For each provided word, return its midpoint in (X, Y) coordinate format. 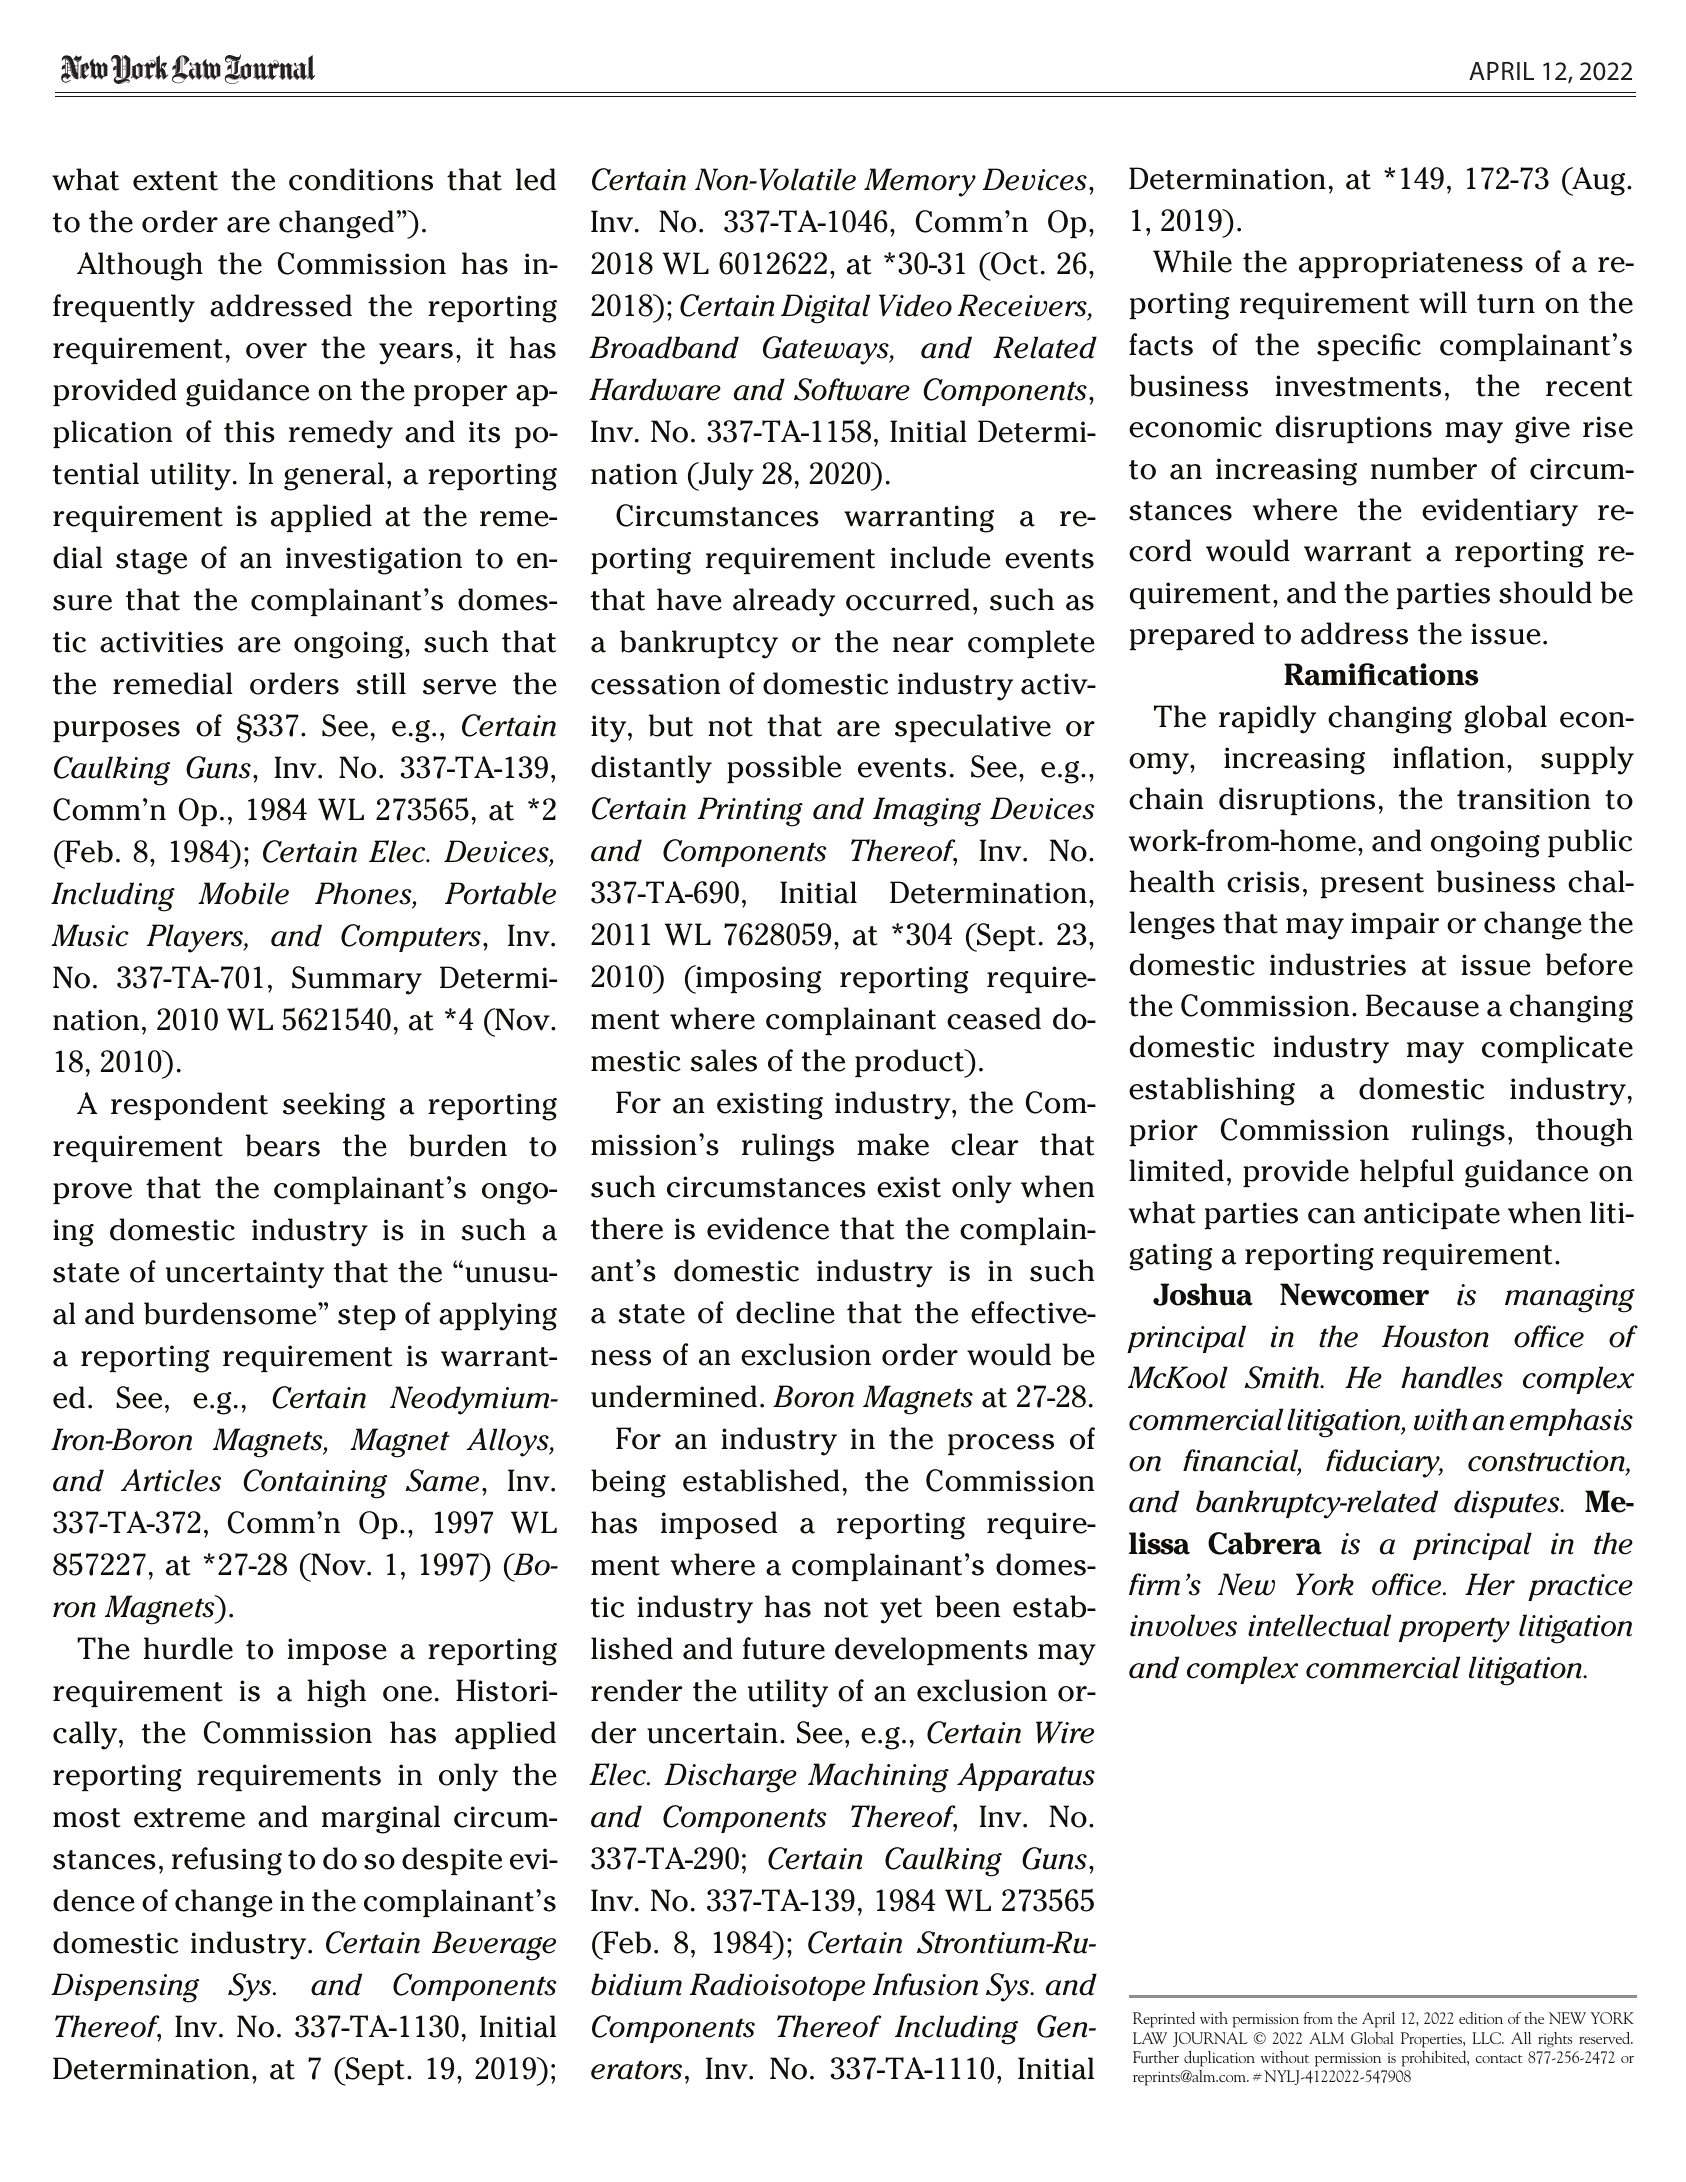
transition (1523, 799)
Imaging (927, 812)
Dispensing (125, 1988)
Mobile (243, 893)
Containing (315, 1484)
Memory (920, 182)
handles (1452, 1377)
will (1443, 302)
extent (175, 181)
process (1001, 1444)
